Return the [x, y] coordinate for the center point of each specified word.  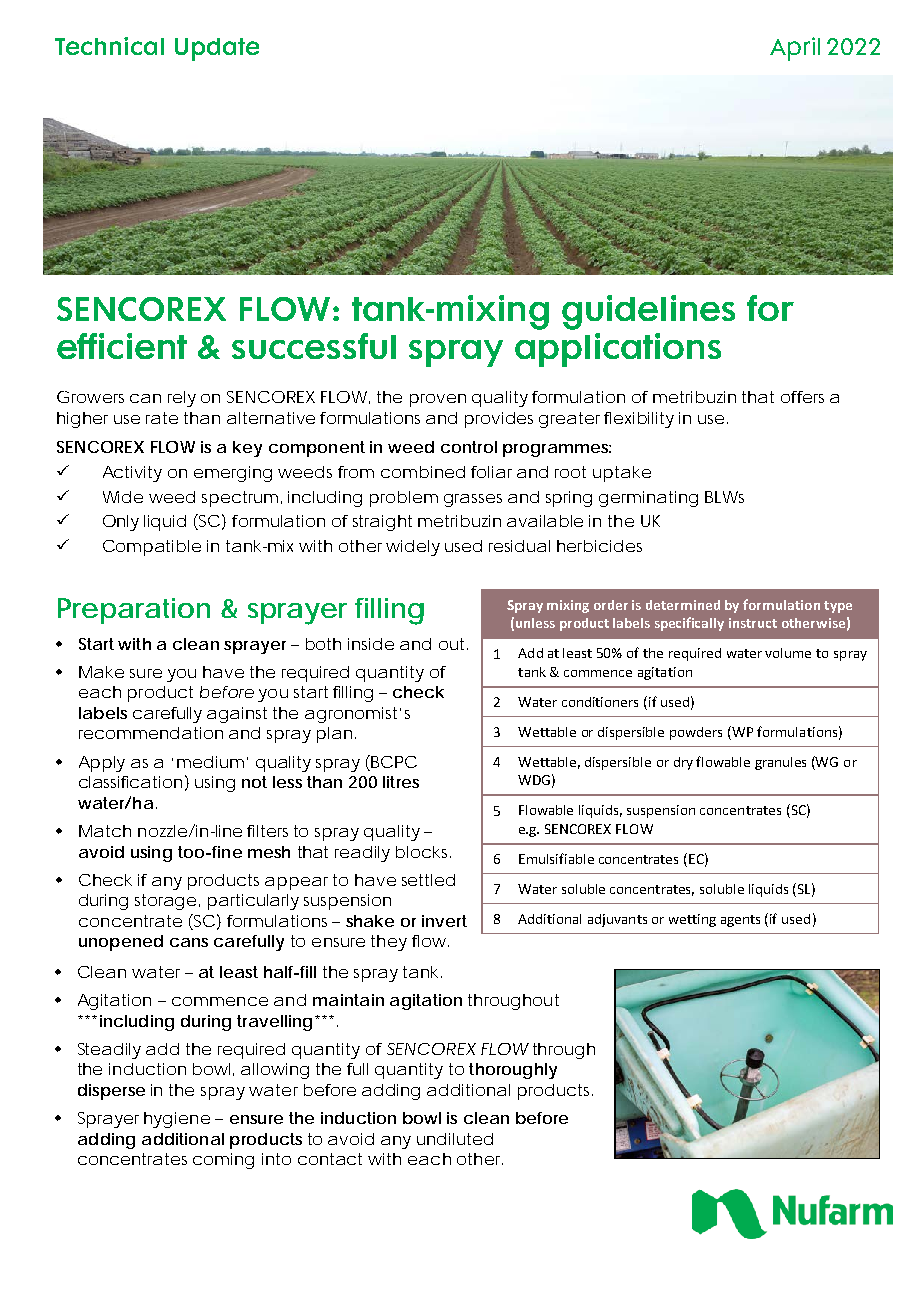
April [795, 49]
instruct [753, 623]
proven [438, 400]
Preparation [134, 611]
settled [428, 880]
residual [519, 546]
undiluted [455, 1139]
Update [217, 49]
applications [618, 350]
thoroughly [513, 1071]
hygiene [177, 1120]
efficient [122, 346]
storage [165, 902]
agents [740, 921]
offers [802, 397]
